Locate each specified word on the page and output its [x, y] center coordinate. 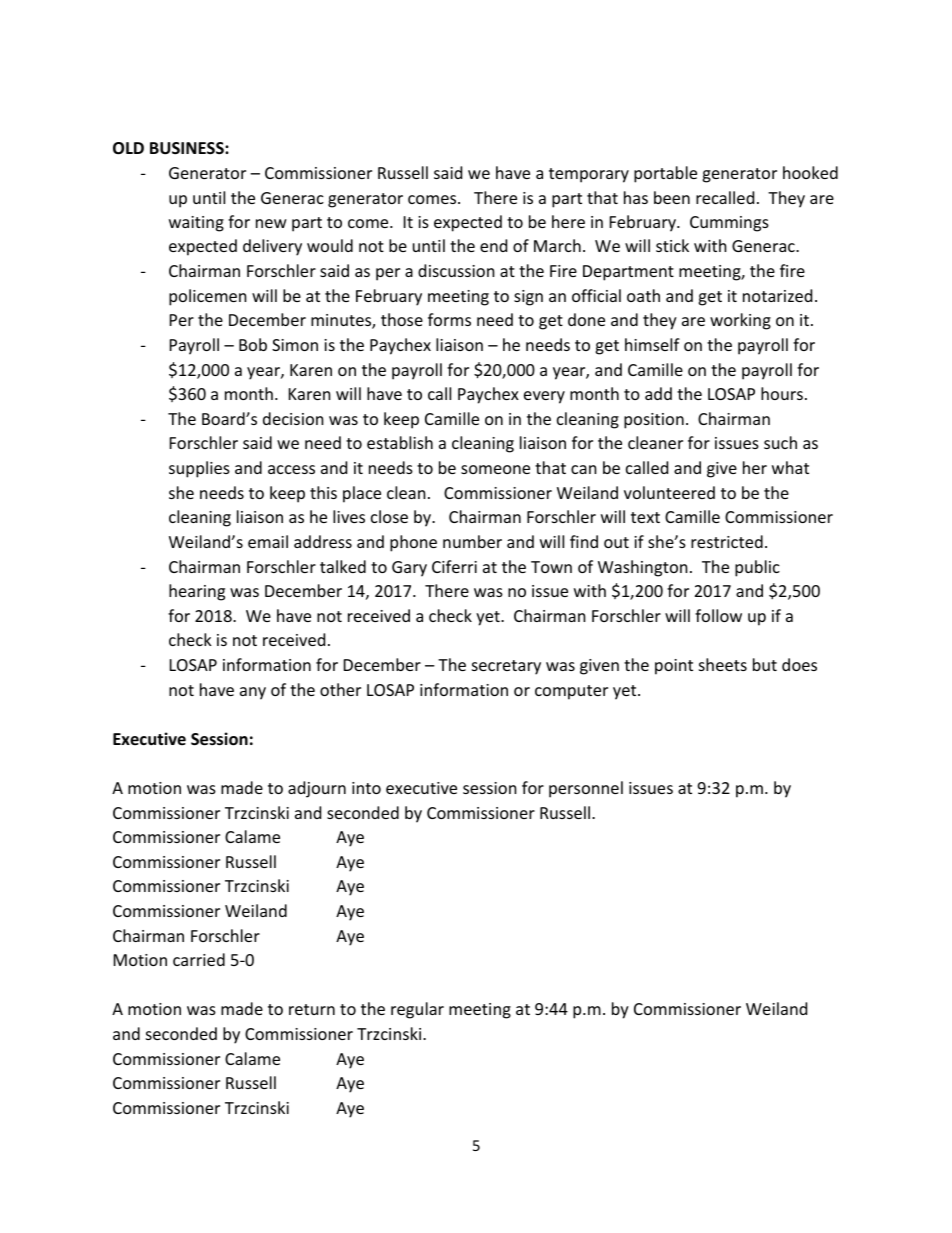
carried [199, 959]
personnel [586, 789]
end [493, 245]
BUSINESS [188, 148]
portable [665, 174]
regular [417, 1010]
